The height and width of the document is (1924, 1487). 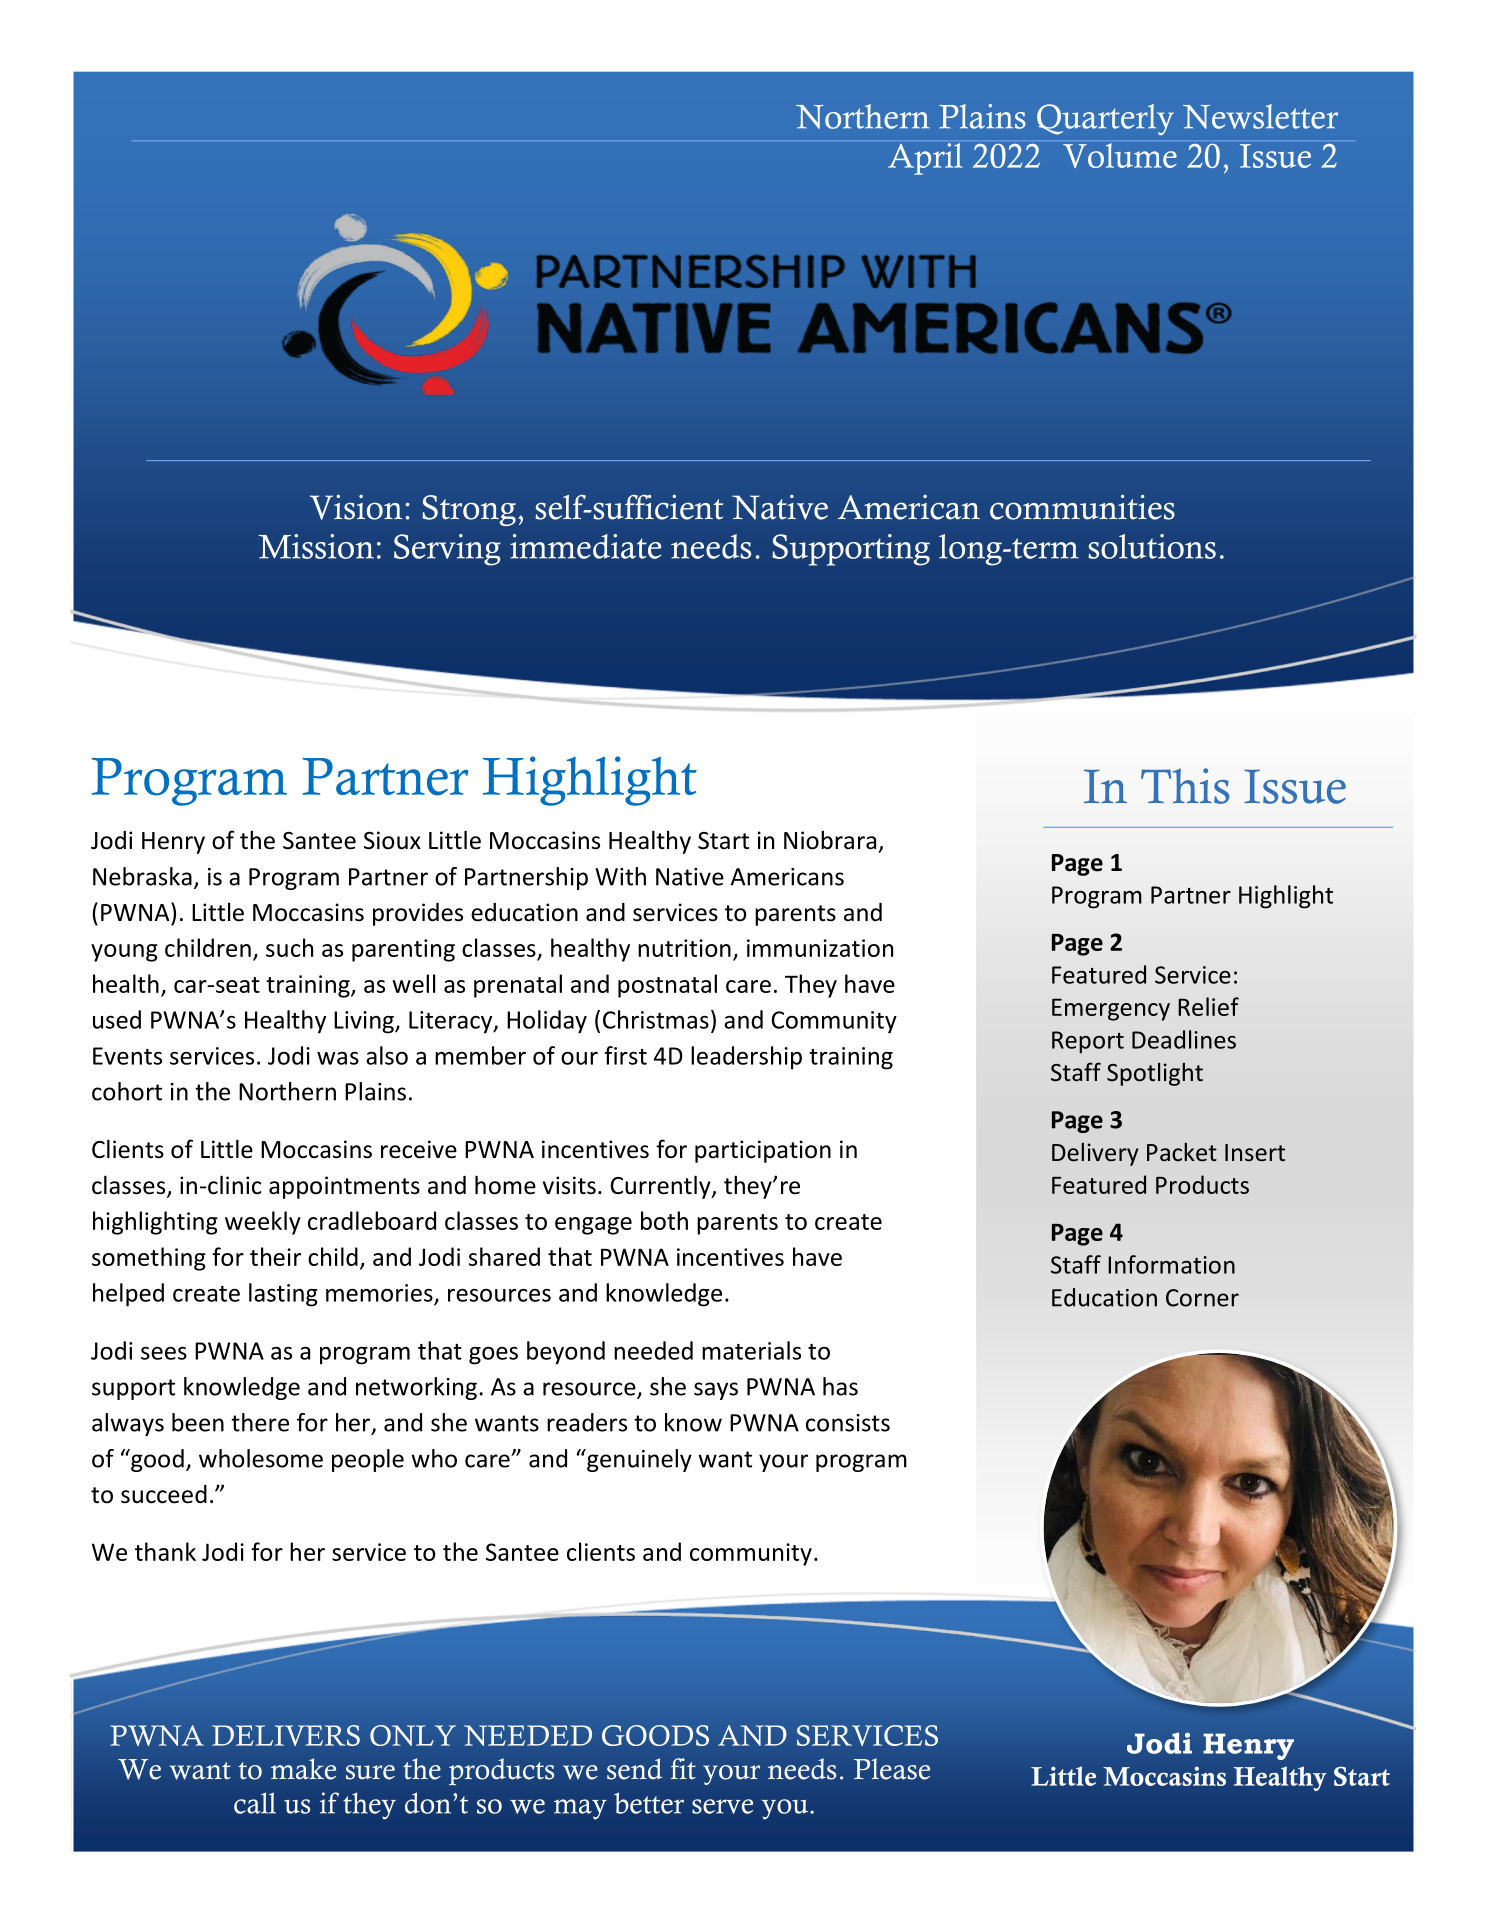 What do you see at coordinates (892, 1769) in the document?
I see `Please` at bounding box center [892, 1769].
